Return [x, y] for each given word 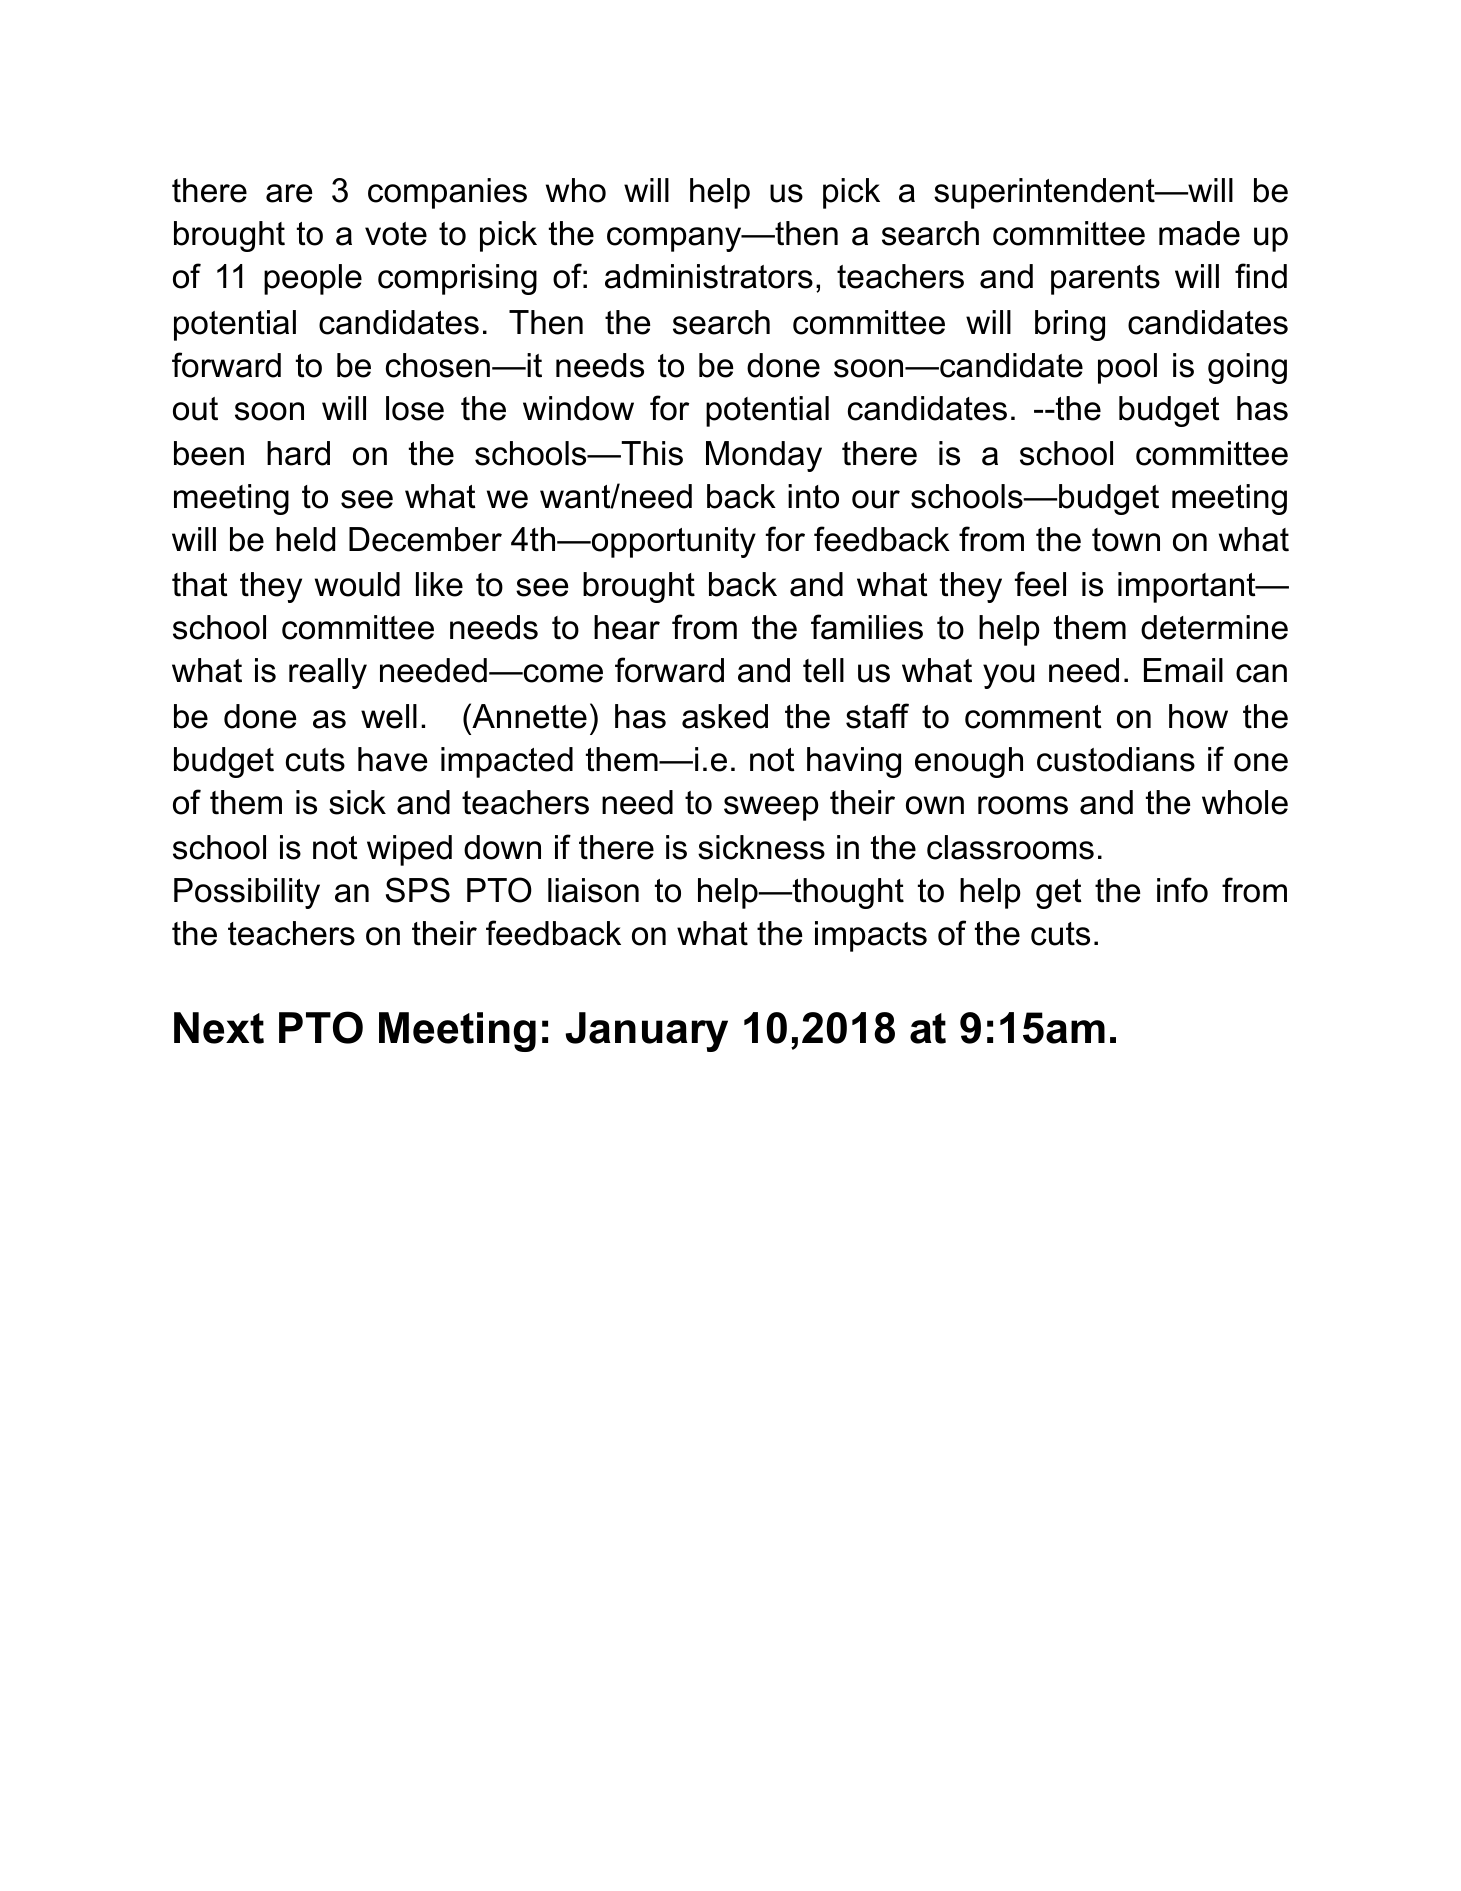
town [1126, 540]
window [578, 408]
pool [1127, 368]
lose [415, 408]
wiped [409, 850]
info [1182, 890]
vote [396, 234]
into [813, 496]
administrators [709, 276]
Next [219, 1028]
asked [725, 716]
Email [1183, 670]
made [1199, 233]
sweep [771, 808]
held [305, 539]
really [328, 673]
